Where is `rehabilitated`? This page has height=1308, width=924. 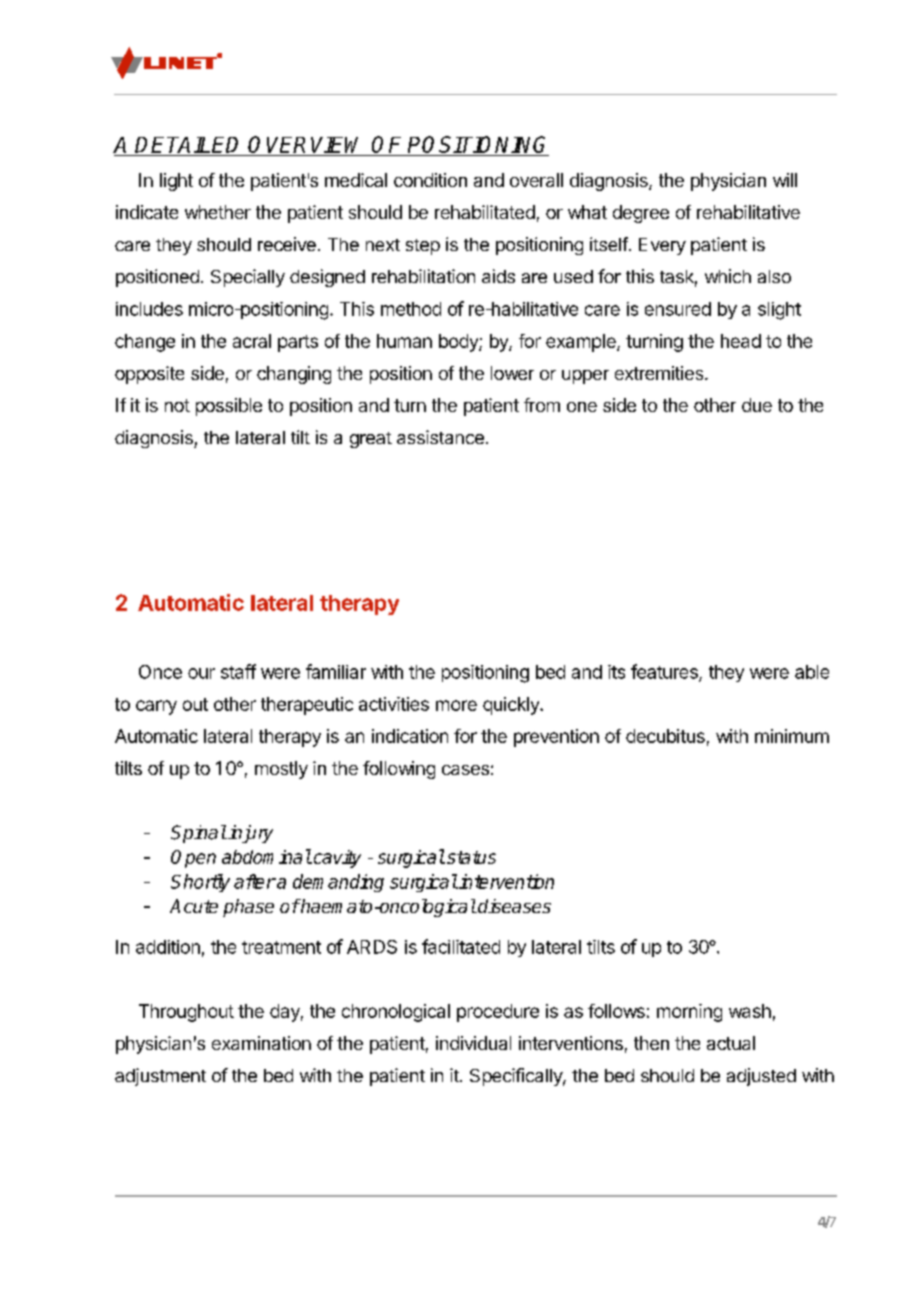
rehabilitated is located at coordinates (485, 212).
